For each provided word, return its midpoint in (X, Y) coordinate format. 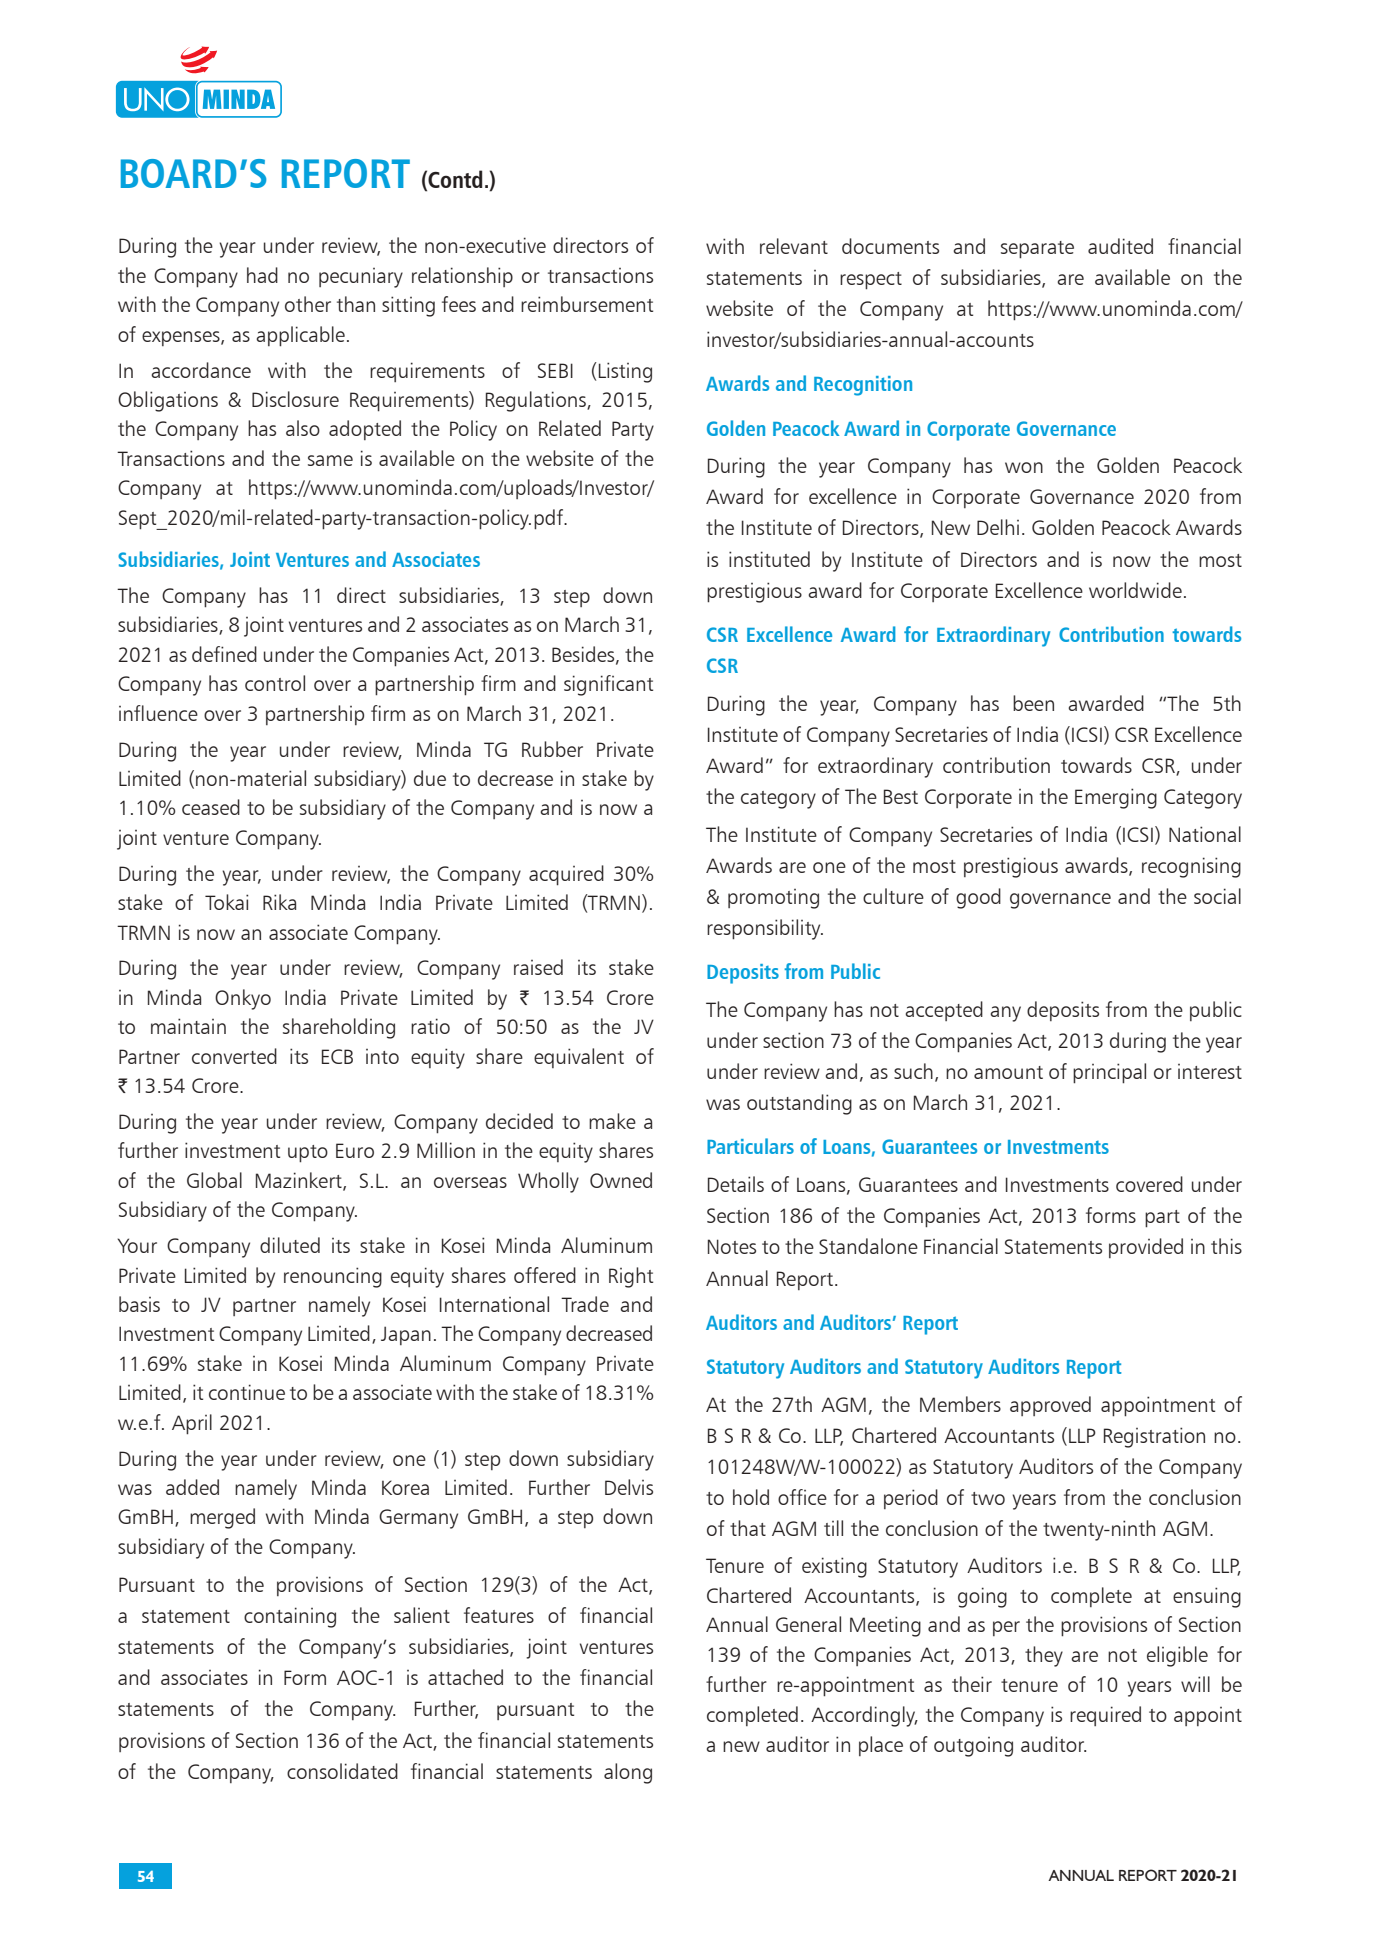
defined (224, 654)
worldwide (1135, 590)
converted (234, 1056)
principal (1109, 1073)
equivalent (579, 1058)
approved (1050, 1406)
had (262, 275)
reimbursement (587, 304)
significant (608, 685)
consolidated (342, 1771)
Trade (585, 1304)
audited (1120, 246)
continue (247, 1392)
